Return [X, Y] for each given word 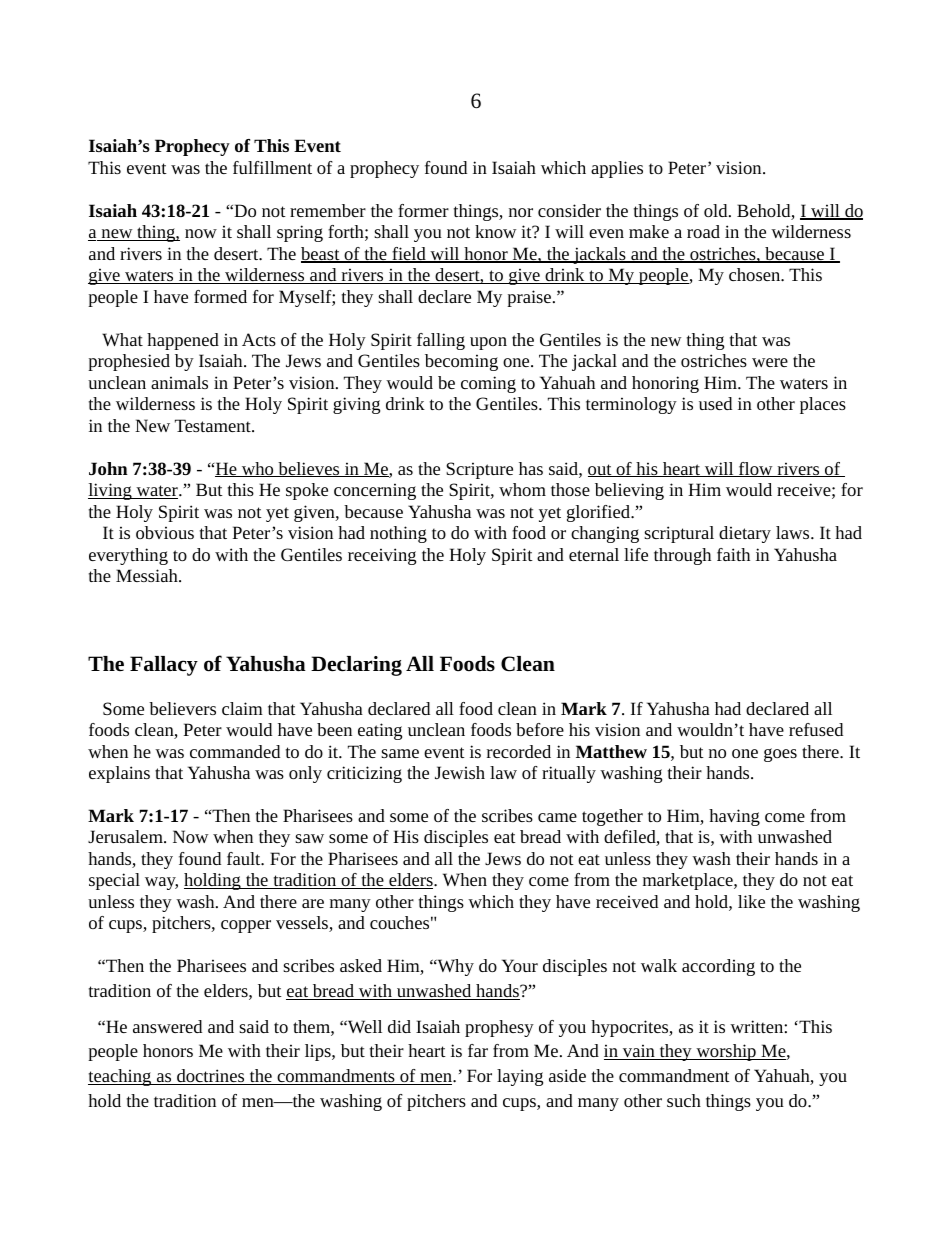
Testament [214, 425]
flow [756, 469]
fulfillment [272, 167]
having [734, 817]
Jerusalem [126, 836]
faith [733, 554]
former [423, 210]
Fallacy [164, 666]
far [478, 1050]
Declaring [356, 666]
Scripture [479, 470]
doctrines [211, 1077]
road [703, 231]
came [557, 817]
